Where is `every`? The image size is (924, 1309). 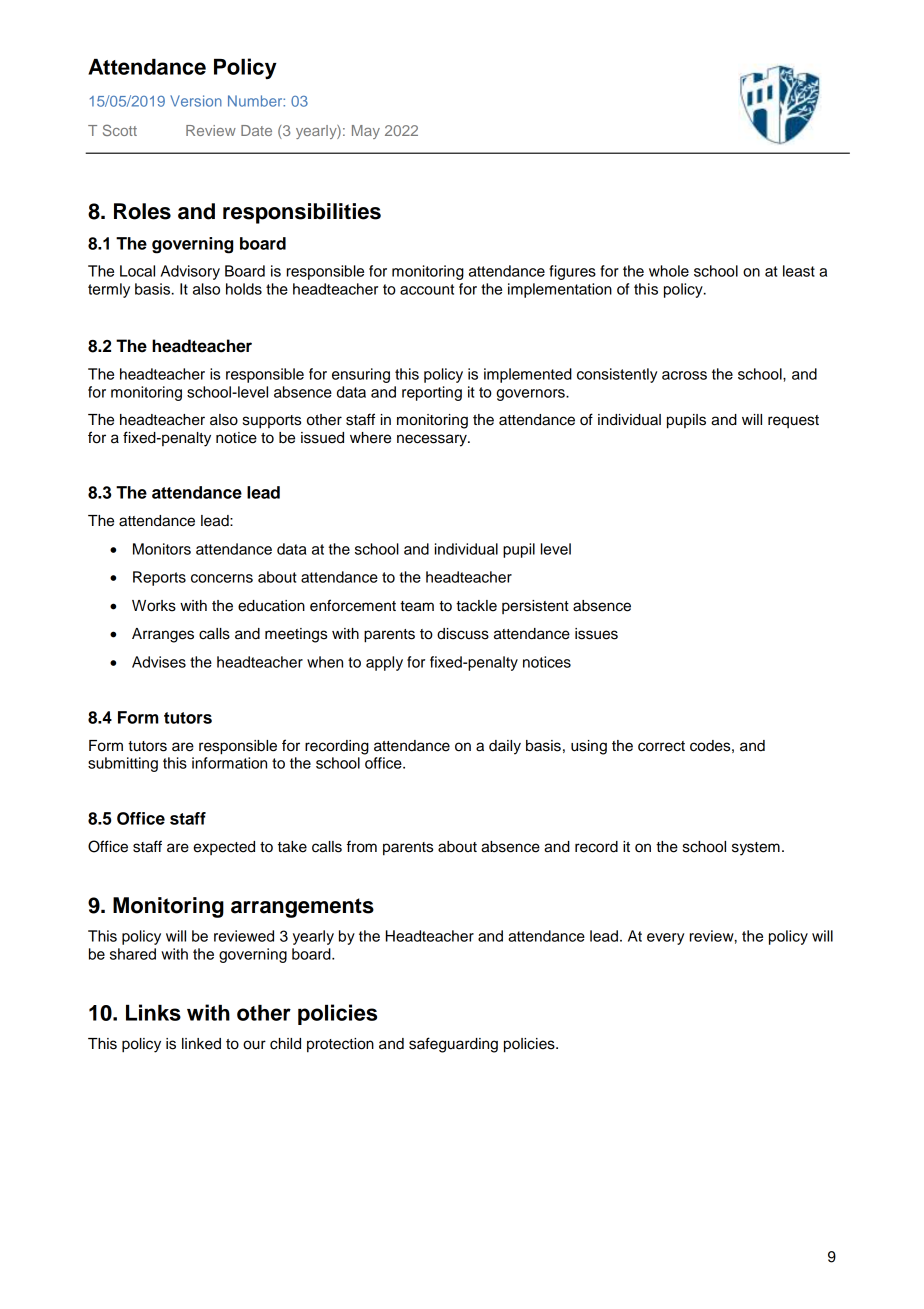 every is located at coordinates (665, 939).
